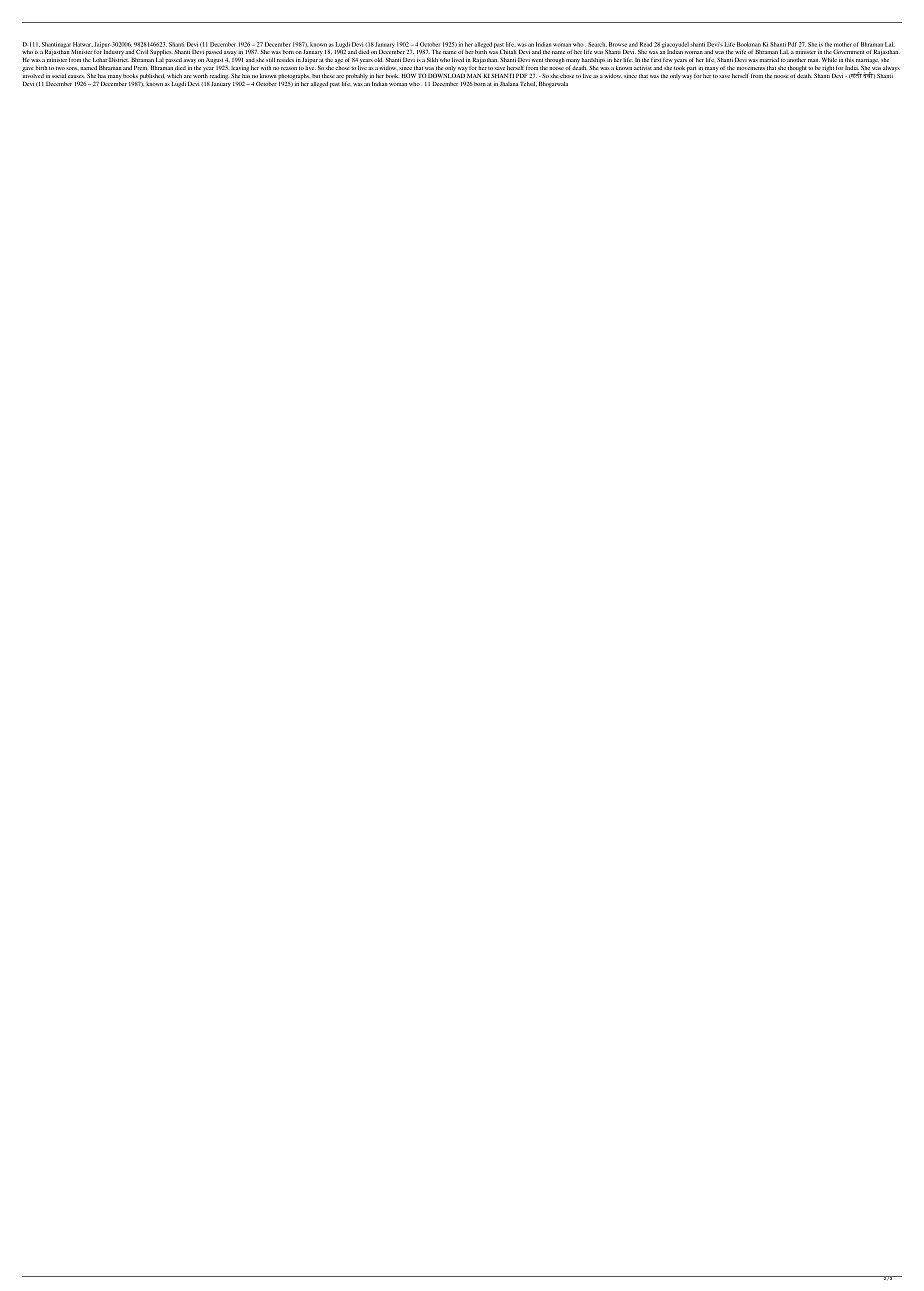 Image resolution: width=924 pixels, height=1291 pixels. Describe the element at coordinates (796, 60) in the image. I see `another` at that location.
